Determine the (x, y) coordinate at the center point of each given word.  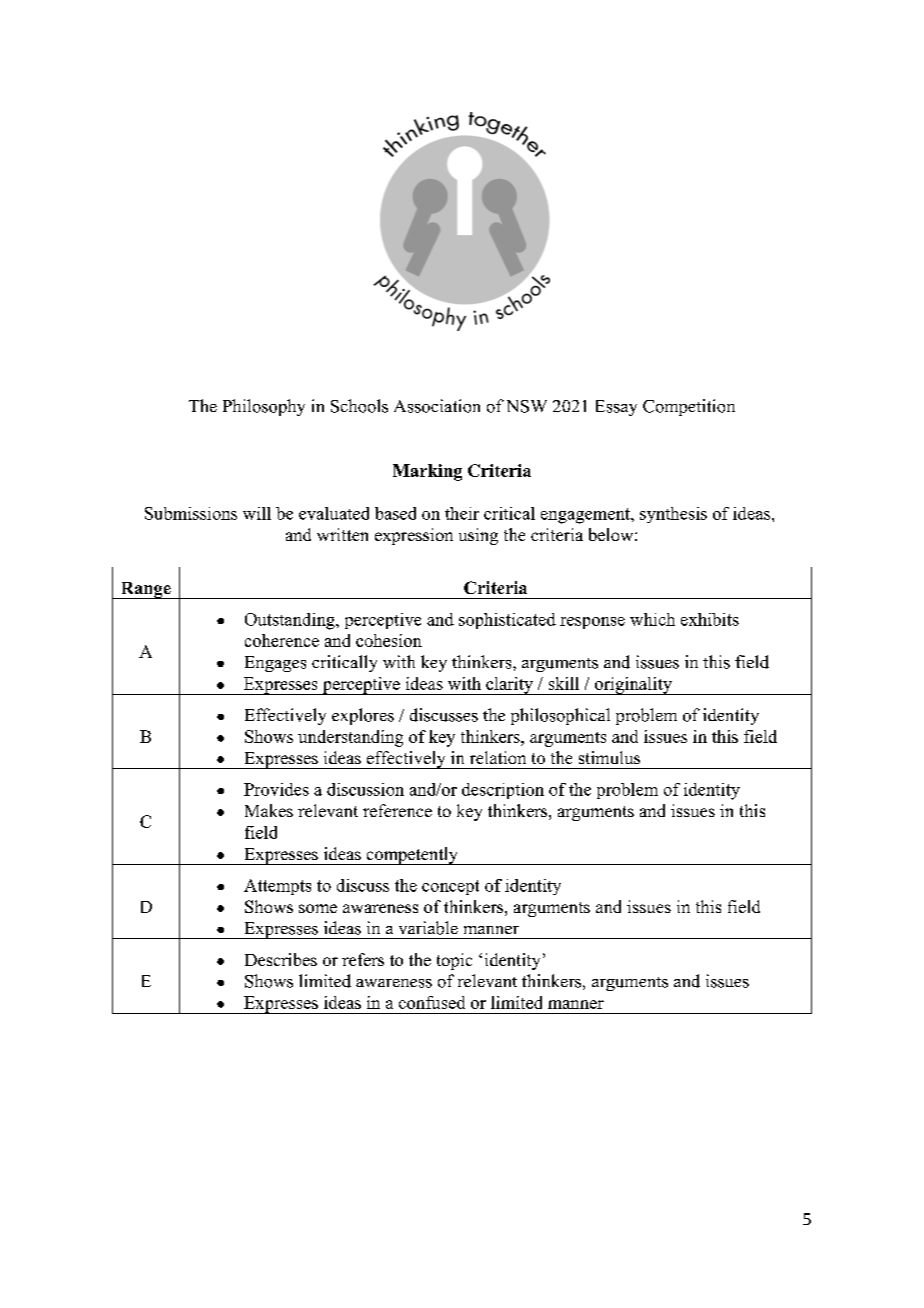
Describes (281, 959)
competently (412, 856)
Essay (616, 408)
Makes (269, 810)
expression (414, 536)
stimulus (609, 757)
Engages (275, 664)
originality (633, 686)
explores (363, 716)
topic (454, 961)
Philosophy (264, 407)
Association (437, 406)
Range (145, 590)
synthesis (673, 515)
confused (432, 1002)
